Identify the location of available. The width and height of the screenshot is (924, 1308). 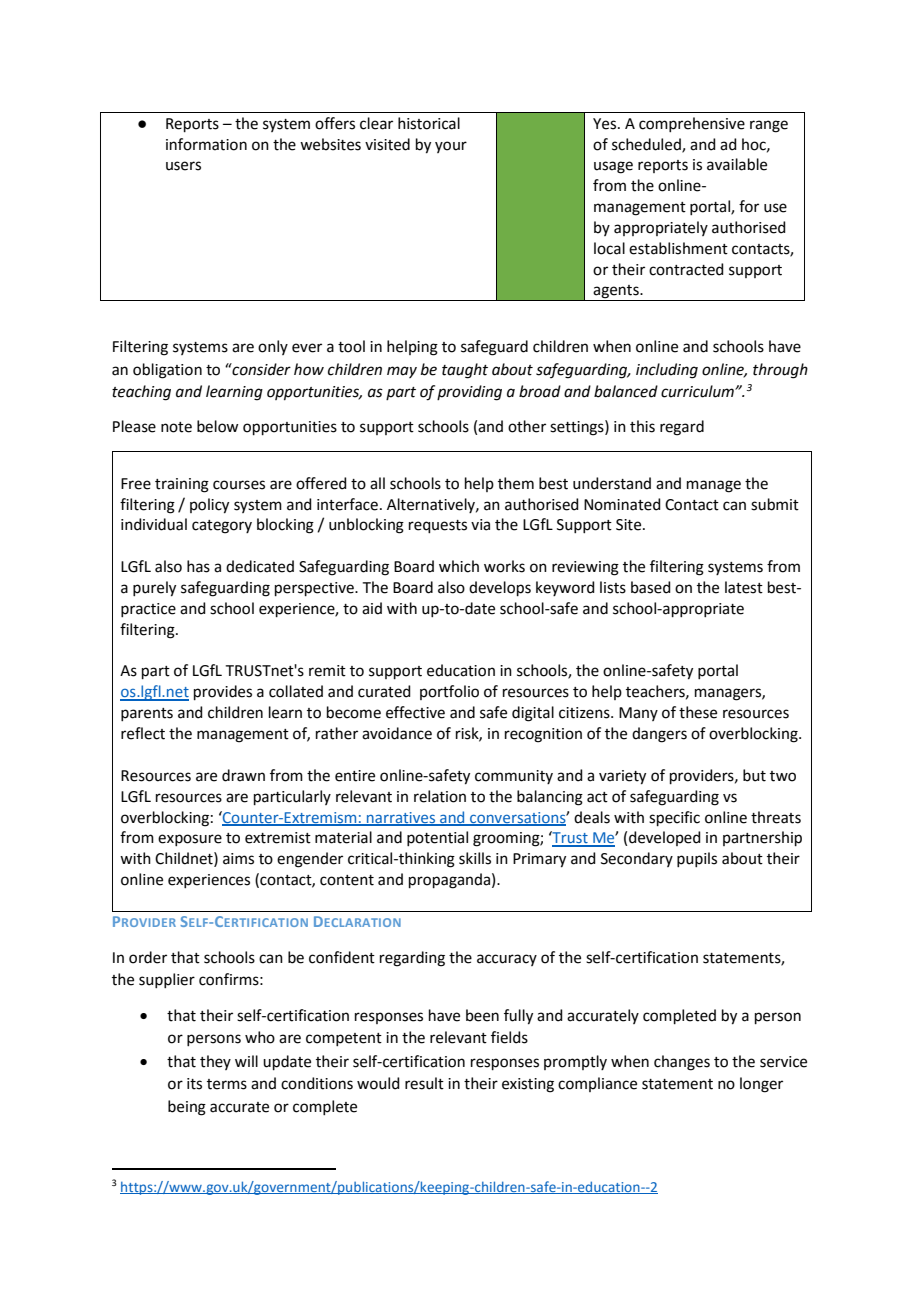
(737, 164).
